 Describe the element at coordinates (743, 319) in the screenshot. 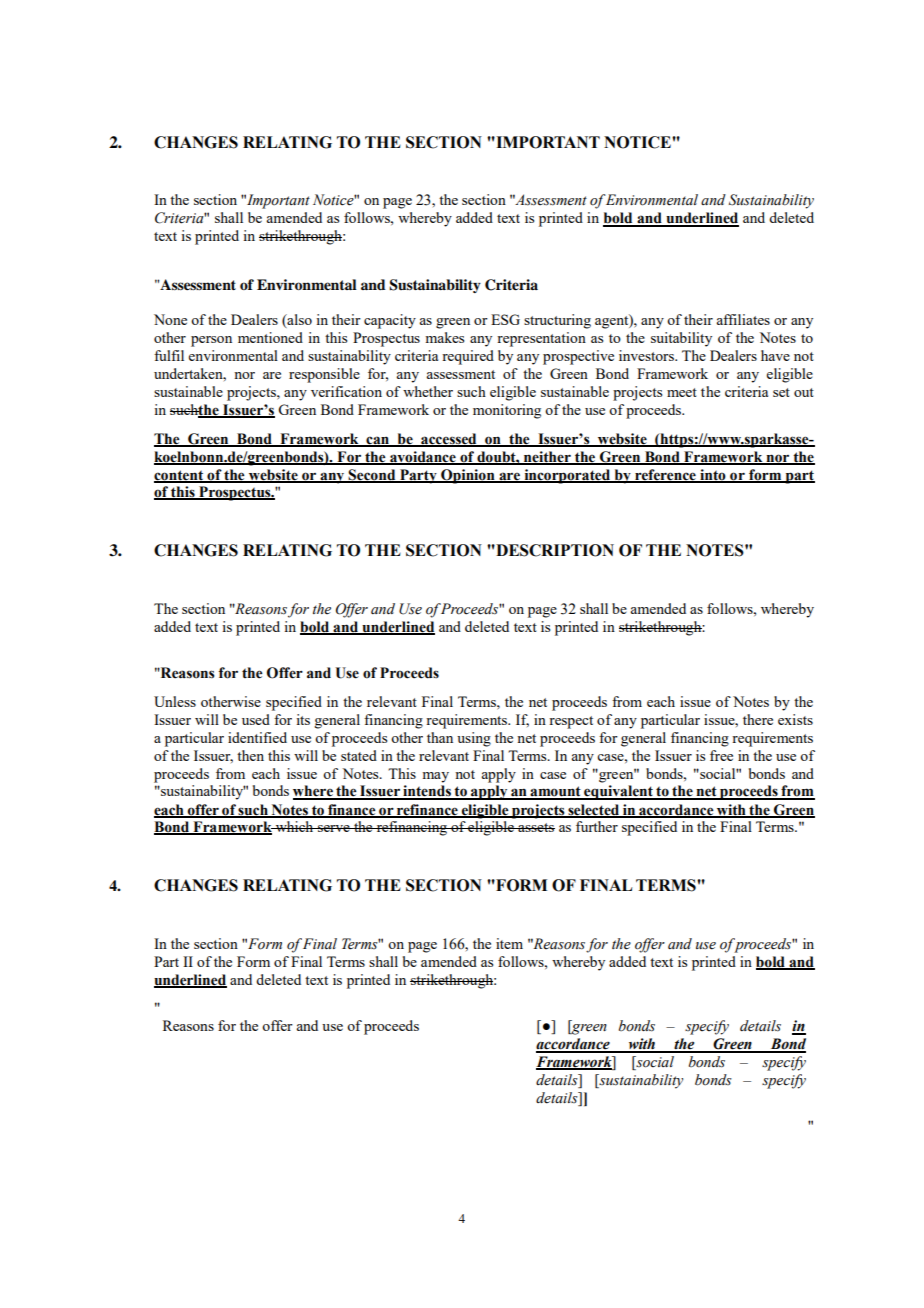

I see `affiliates` at that location.
